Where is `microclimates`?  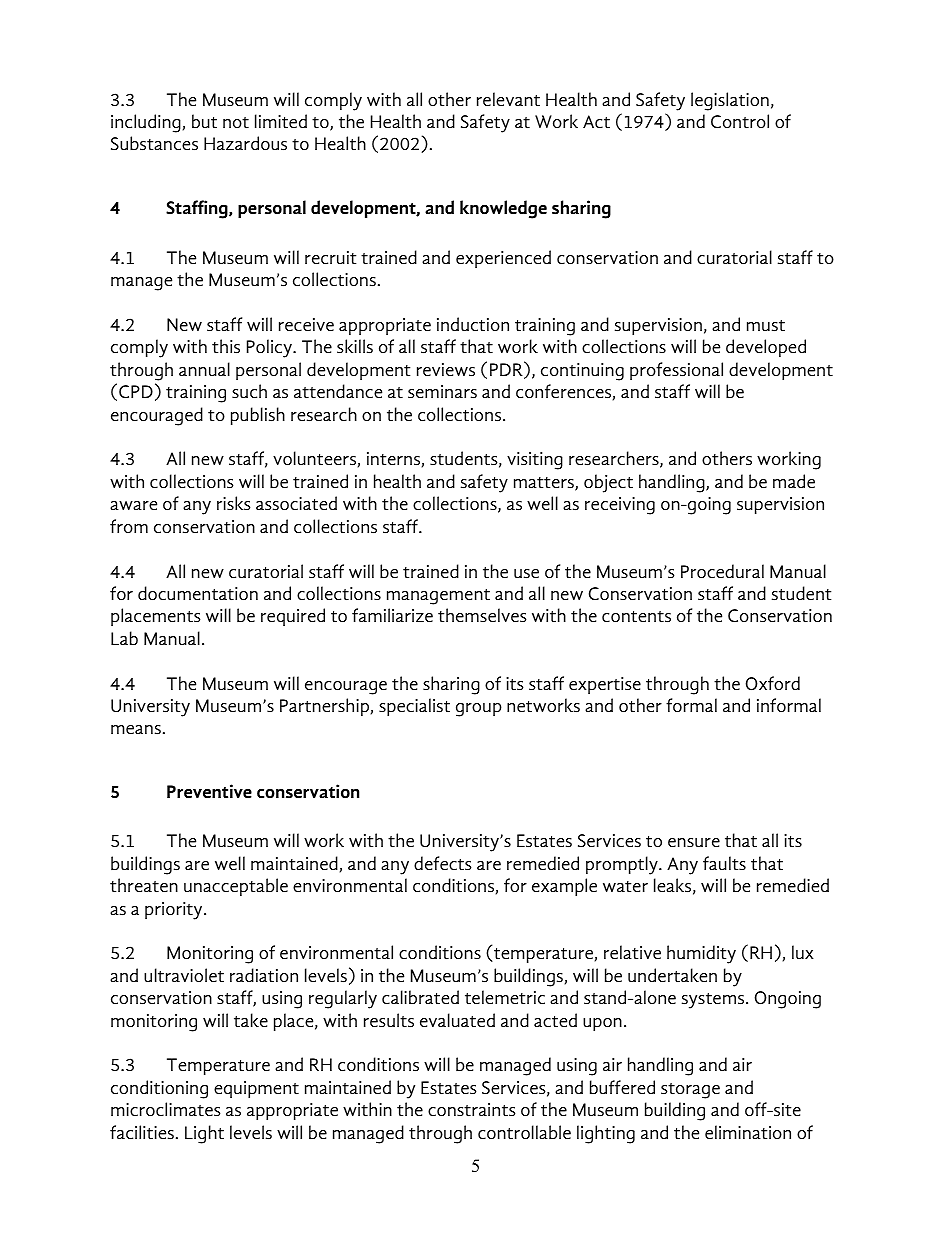 microclimates is located at coordinates (166, 1109).
